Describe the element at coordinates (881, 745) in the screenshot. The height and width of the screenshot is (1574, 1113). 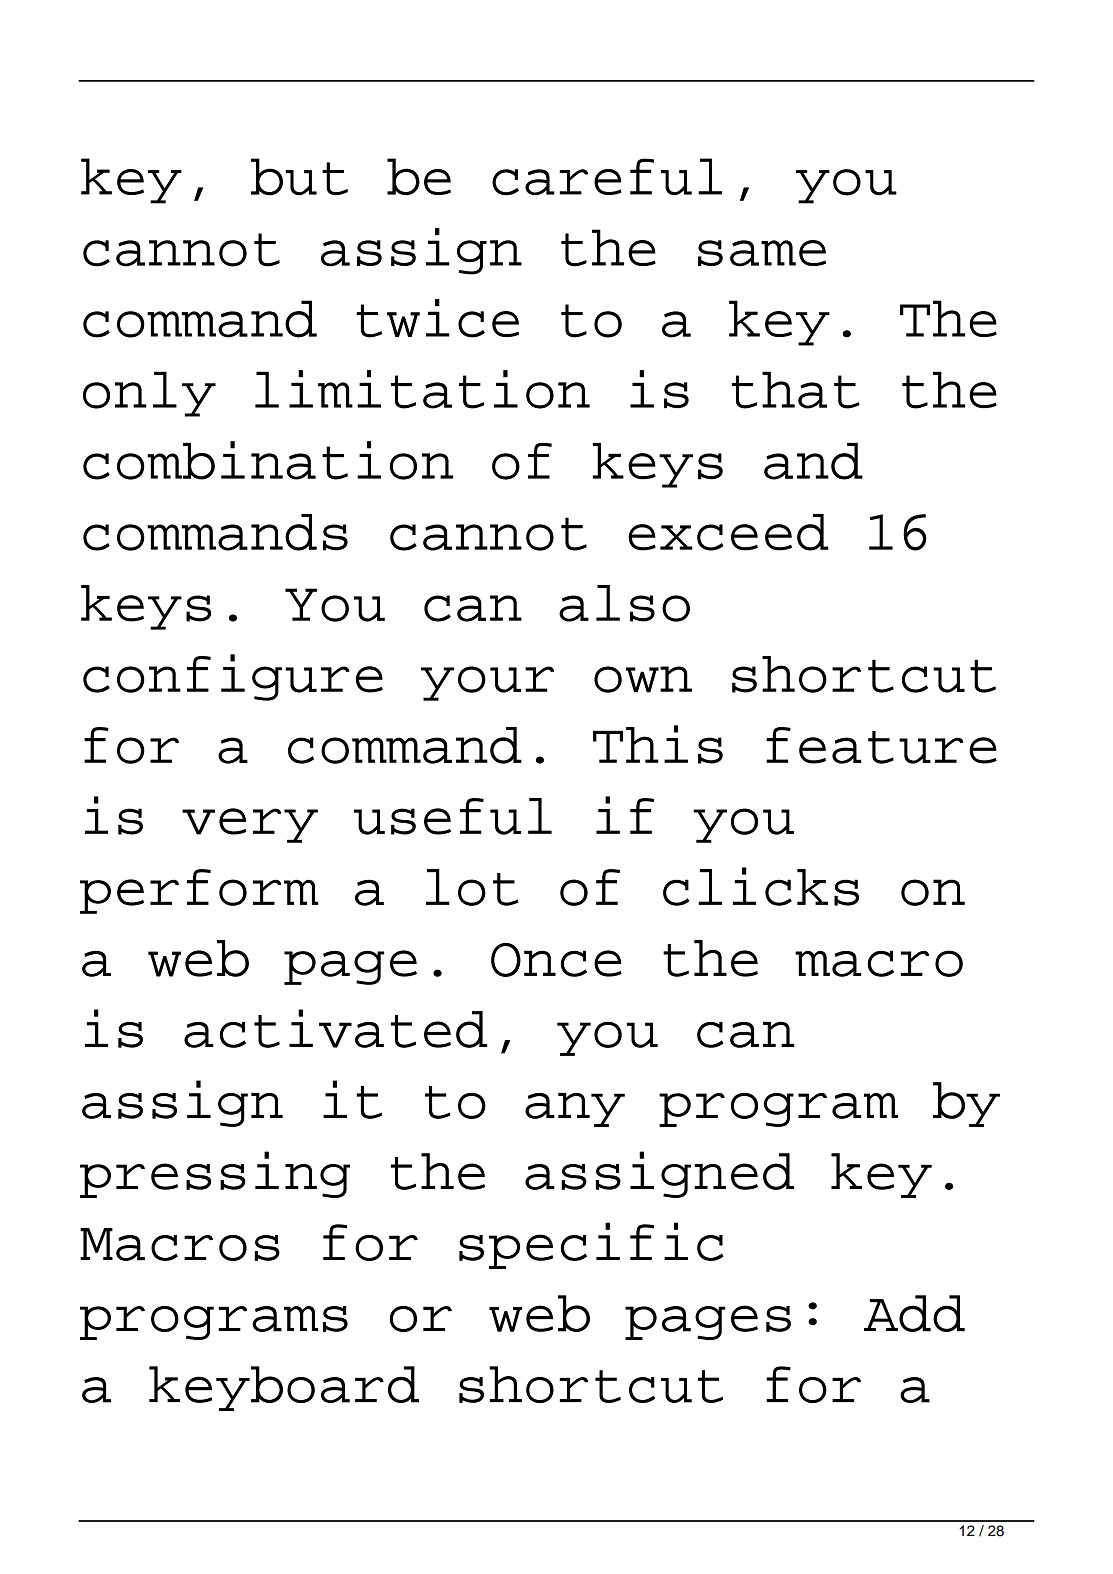
I see `feature` at that location.
